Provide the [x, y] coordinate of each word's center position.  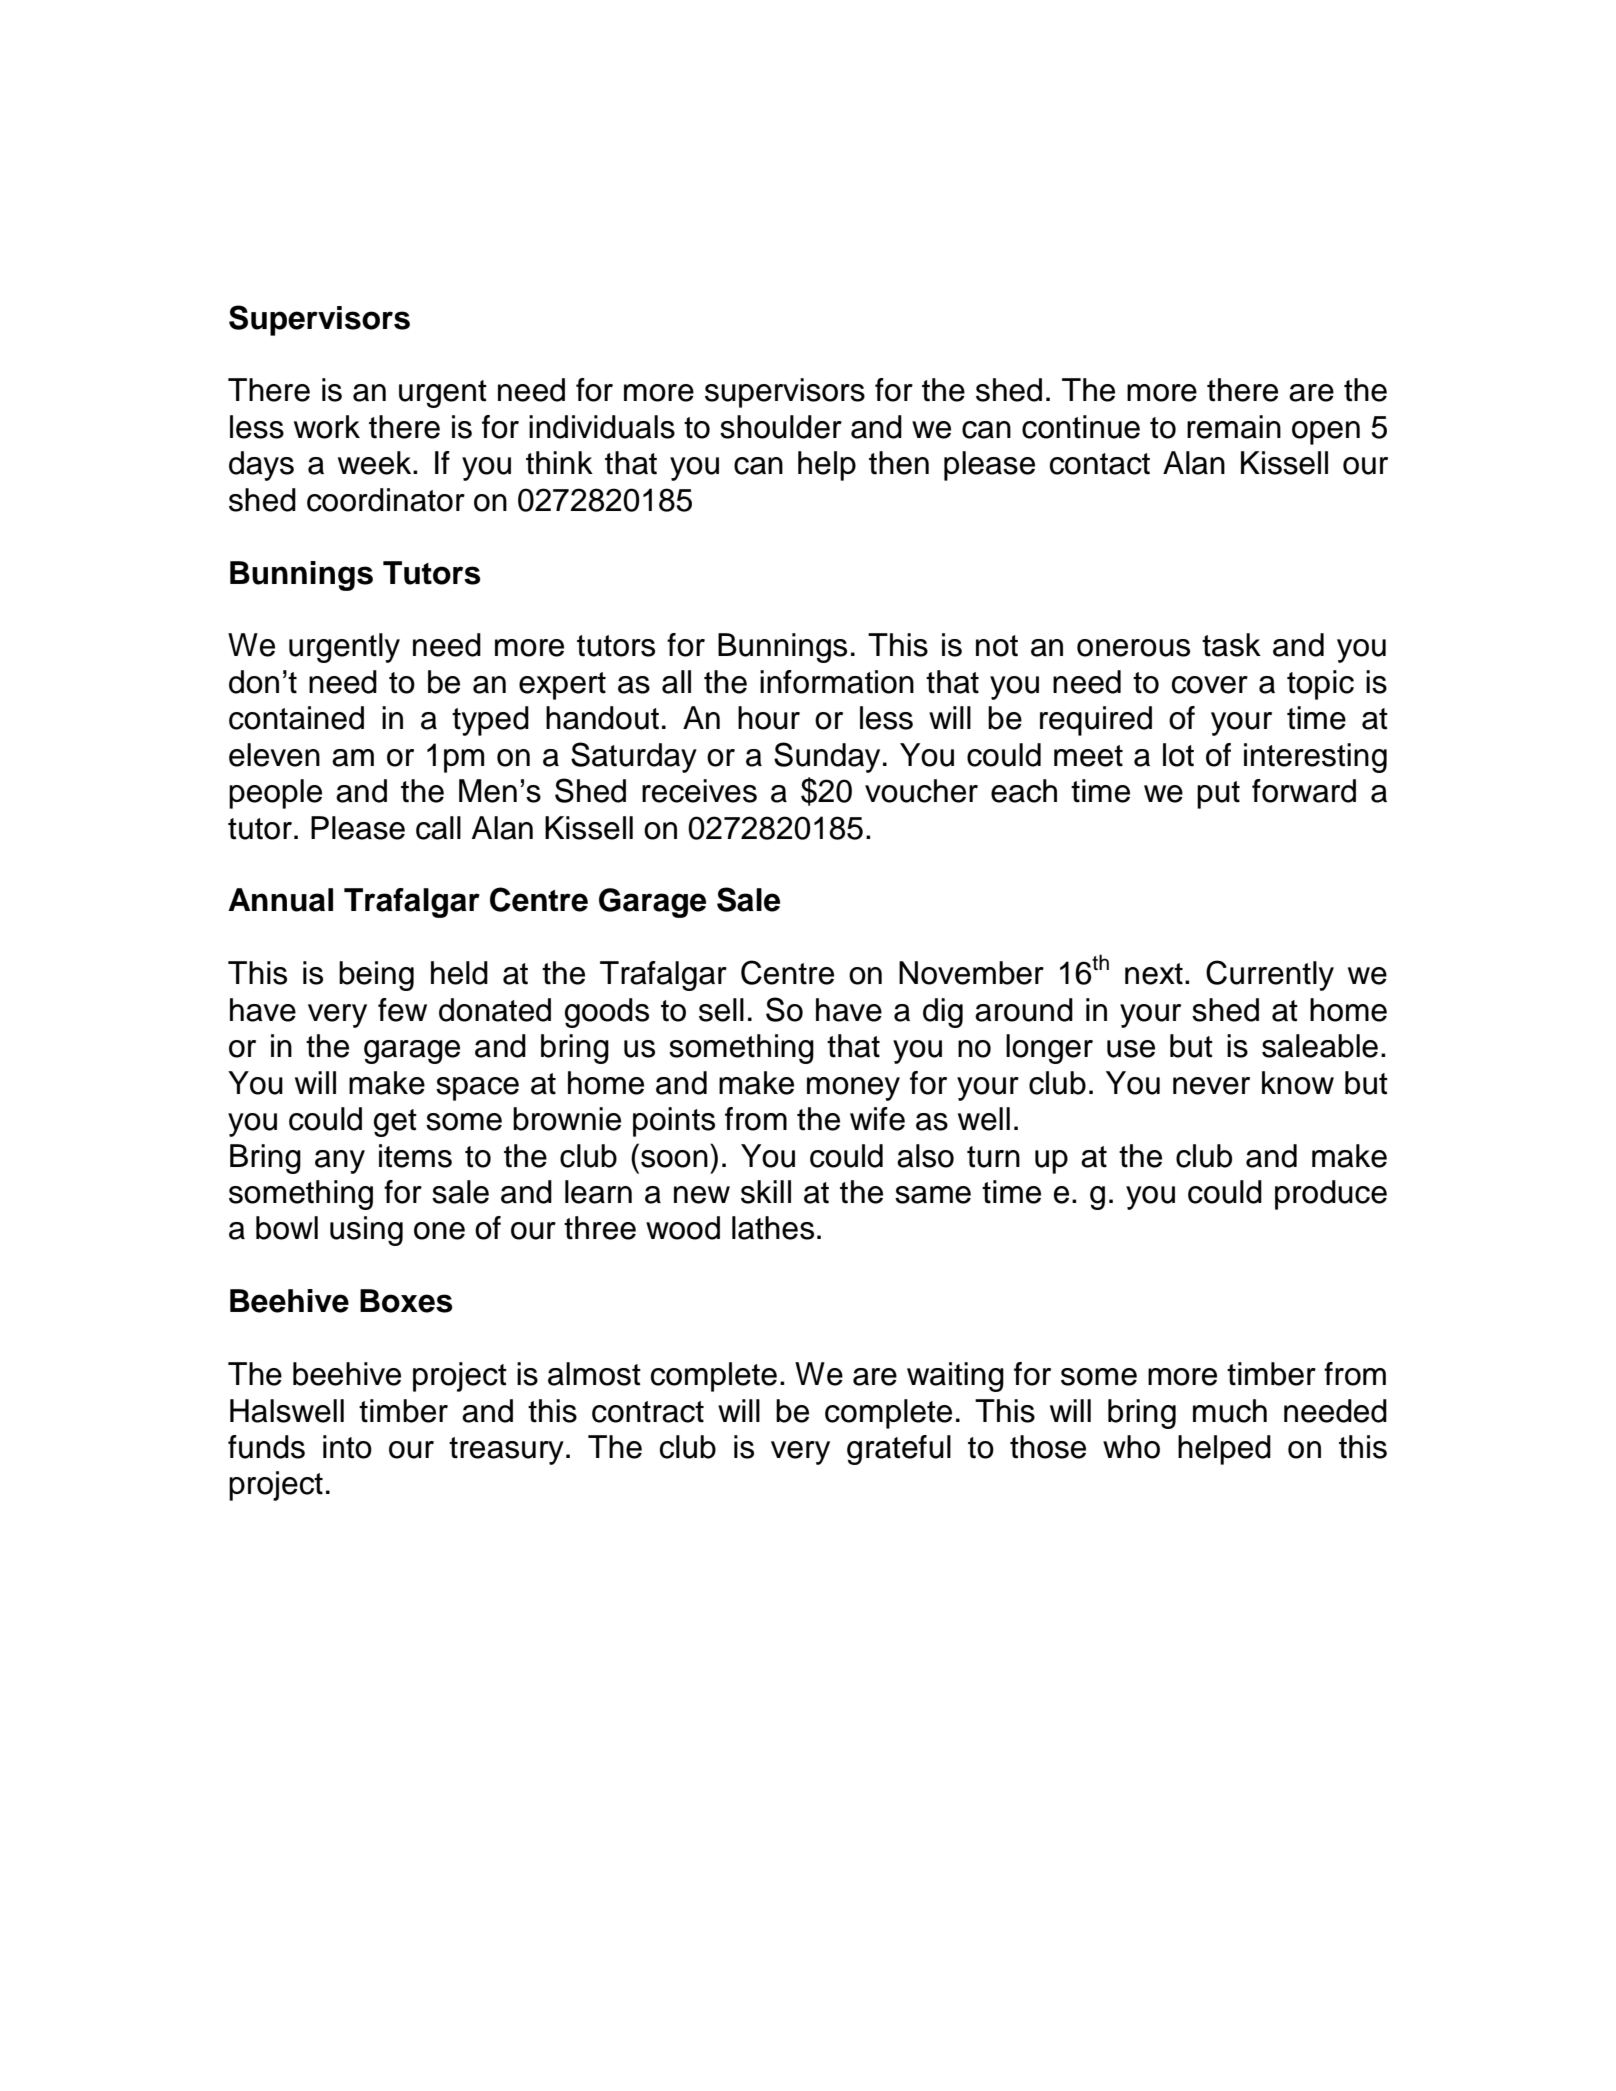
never [1211, 1086]
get [395, 1123]
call [438, 828]
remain [1234, 427]
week [376, 463]
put [1218, 795]
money [853, 1089]
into [347, 1447]
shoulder [781, 427]
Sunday [827, 757]
